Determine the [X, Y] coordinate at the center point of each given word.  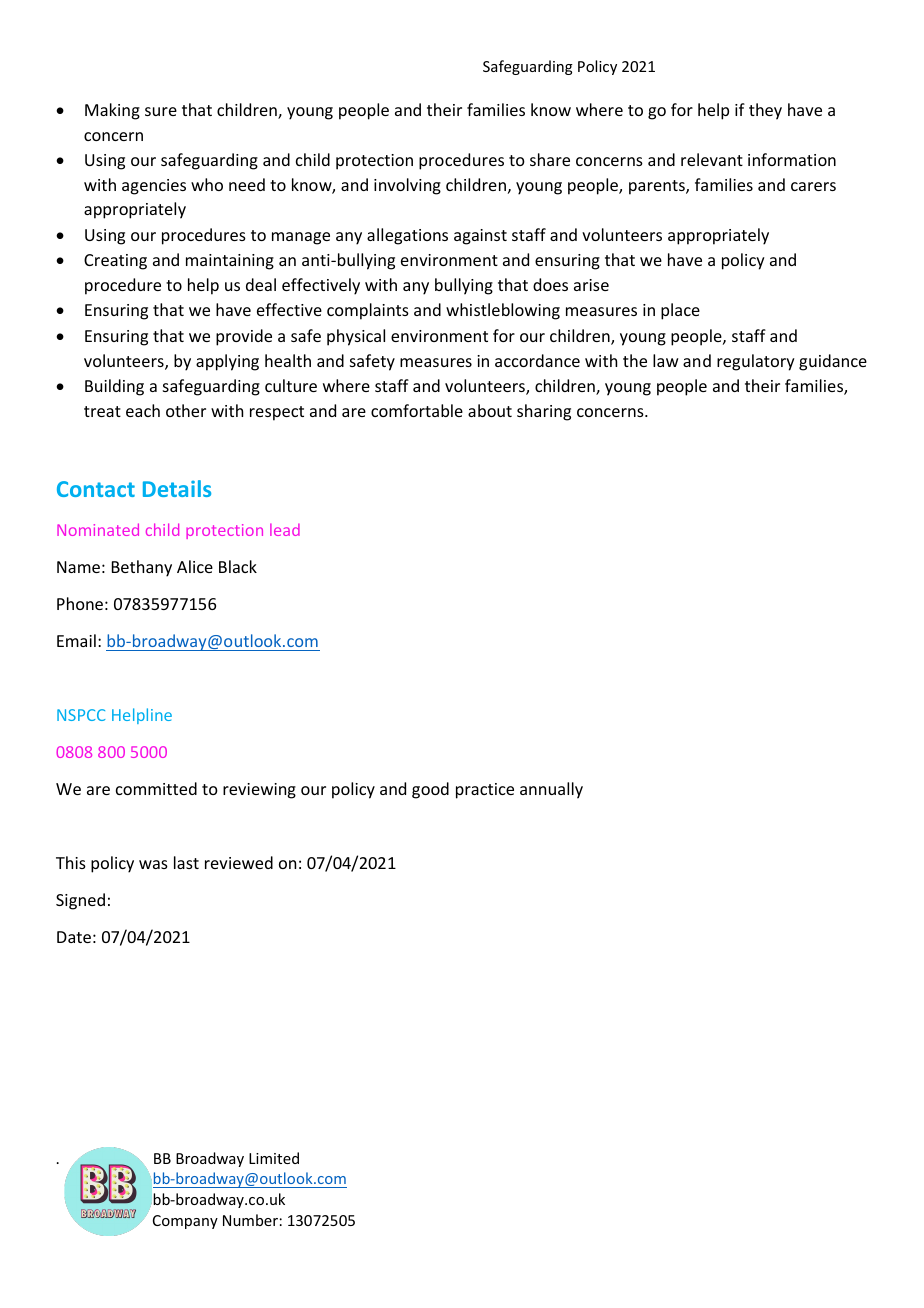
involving [407, 186]
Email [76, 640]
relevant [712, 159]
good [430, 790]
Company [185, 1222]
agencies [154, 187]
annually [551, 790]
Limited [274, 1158]
